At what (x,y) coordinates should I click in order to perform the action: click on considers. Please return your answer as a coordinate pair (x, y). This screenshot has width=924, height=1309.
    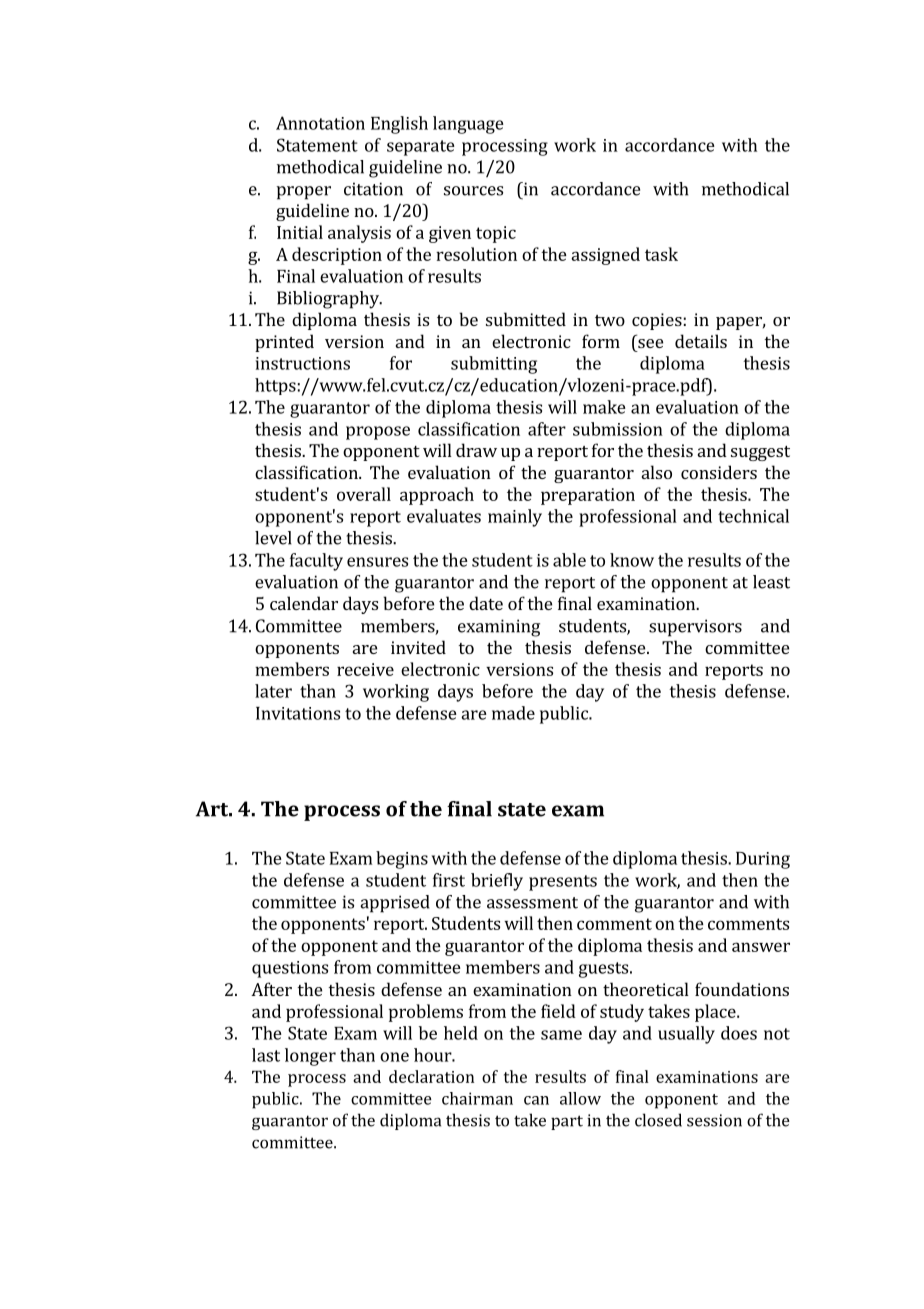
    Looking at the image, I should click on (719, 472).
